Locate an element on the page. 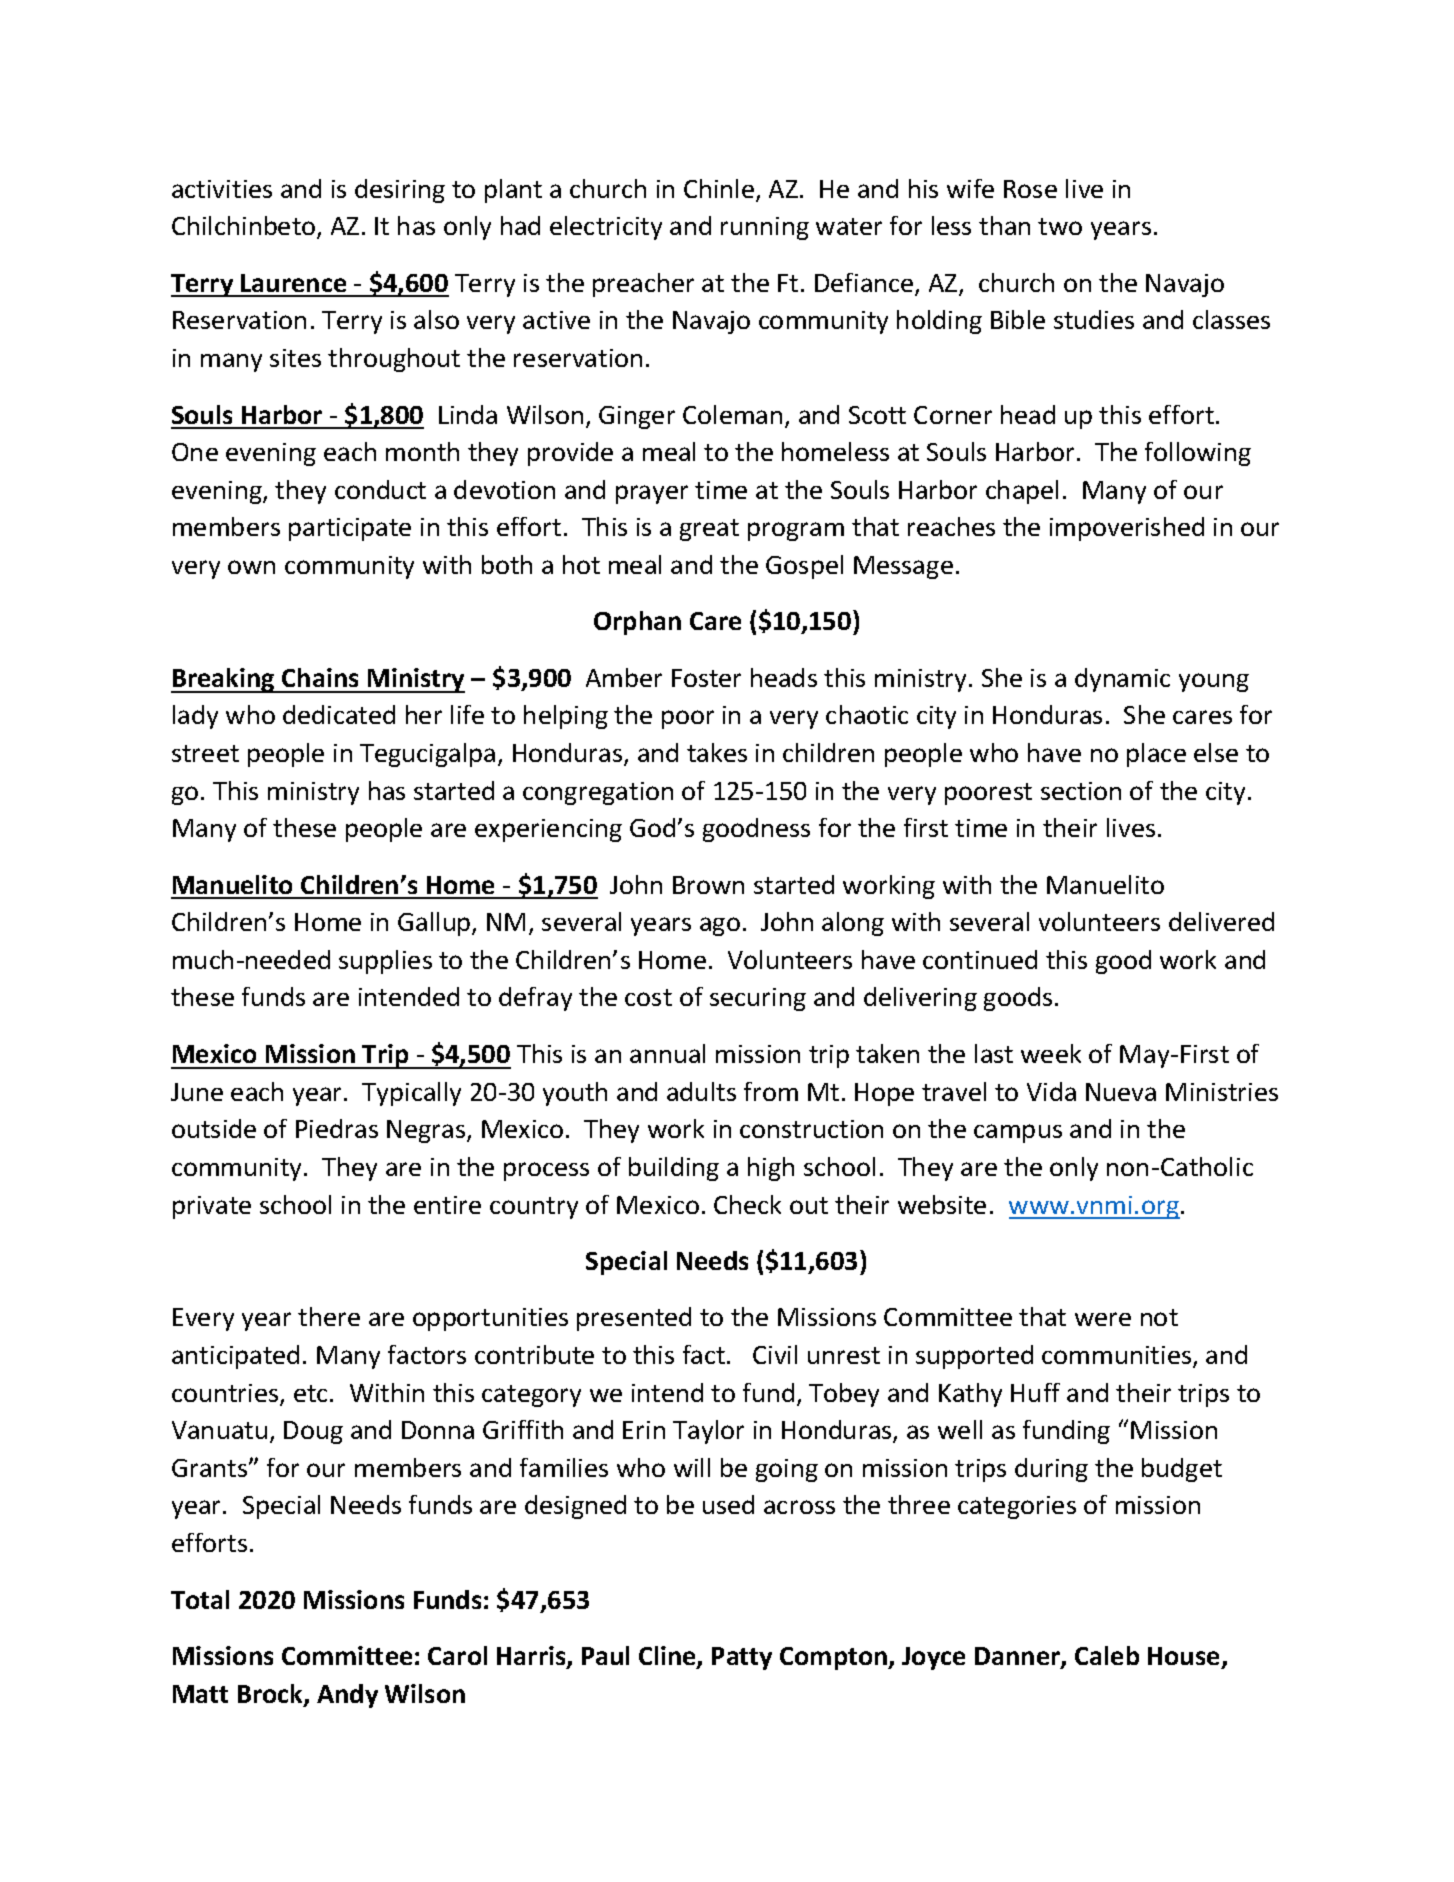 Image resolution: width=1454 pixels, height=1882 pixels. supplies is located at coordinates (385, 962).
